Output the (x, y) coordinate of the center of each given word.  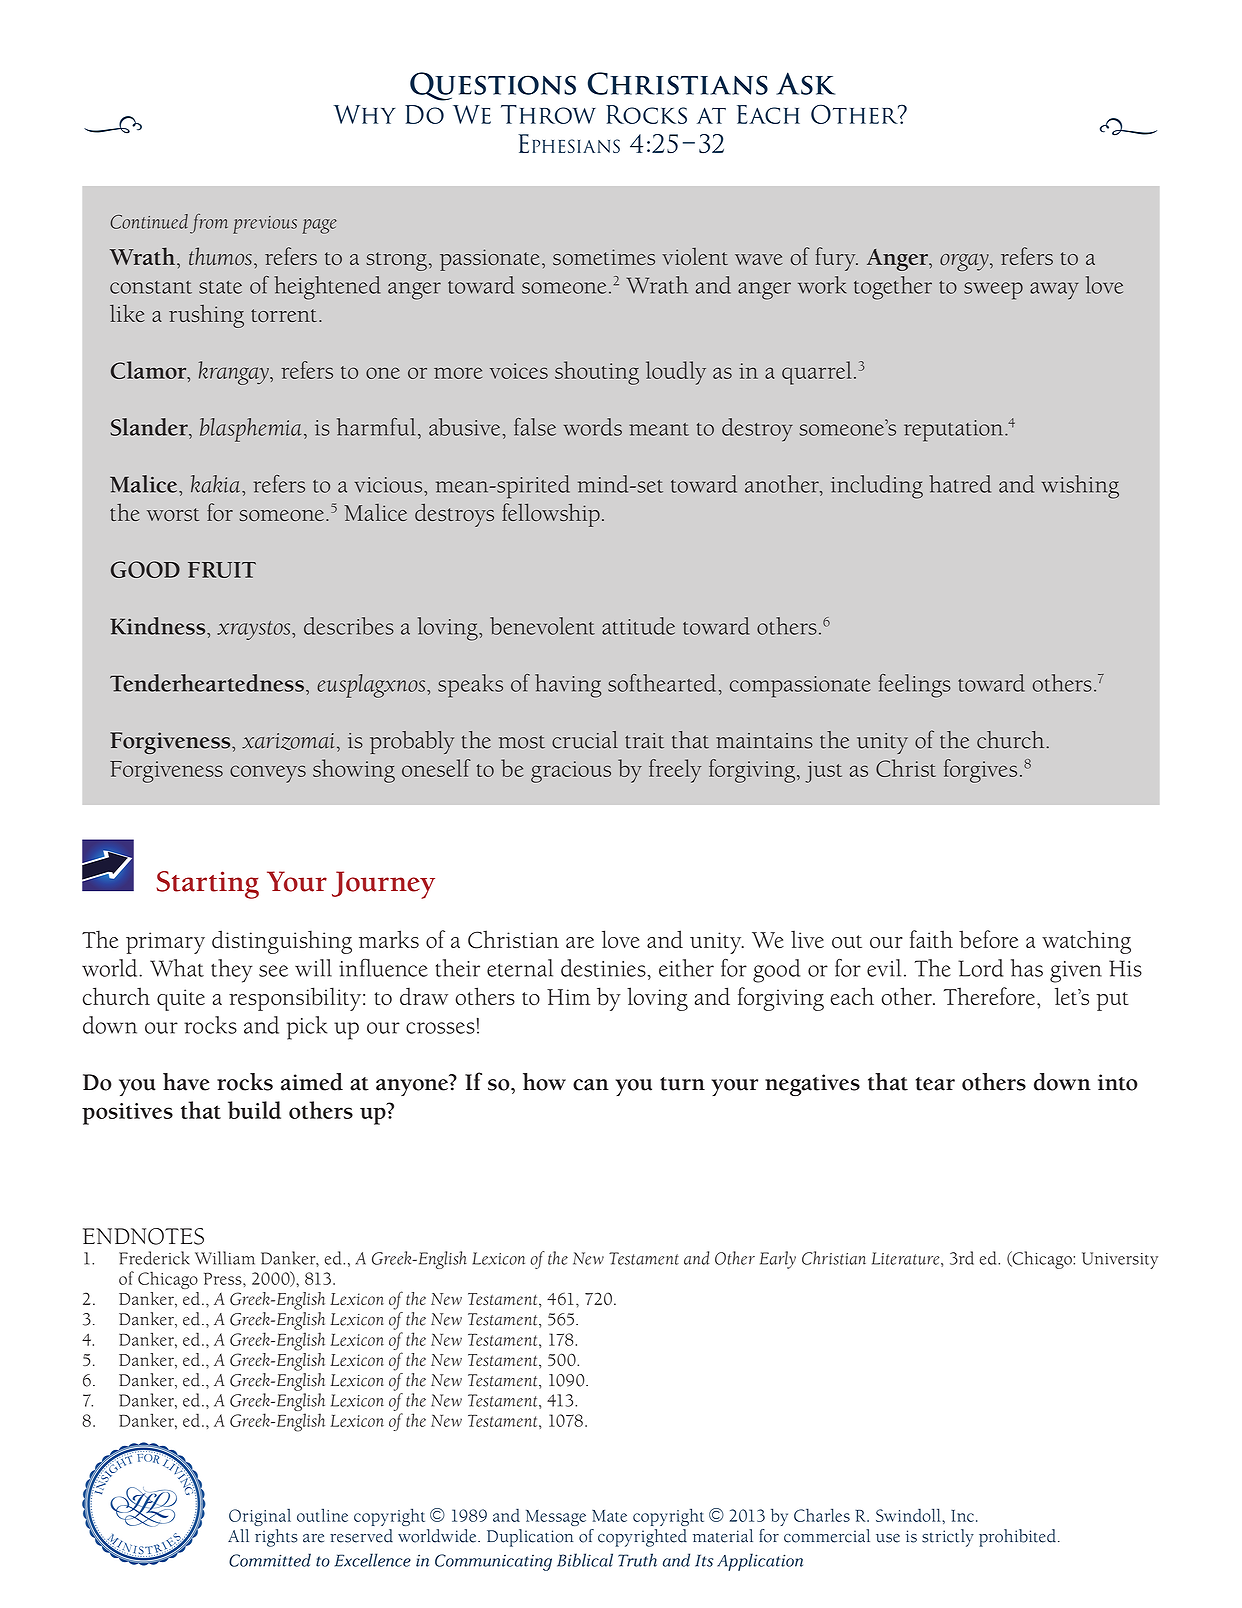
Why (365, 114)
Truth (637, 1560)
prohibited (1017, 1538)
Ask (805, 83)
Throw (548, 114)
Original (260, 1517)
